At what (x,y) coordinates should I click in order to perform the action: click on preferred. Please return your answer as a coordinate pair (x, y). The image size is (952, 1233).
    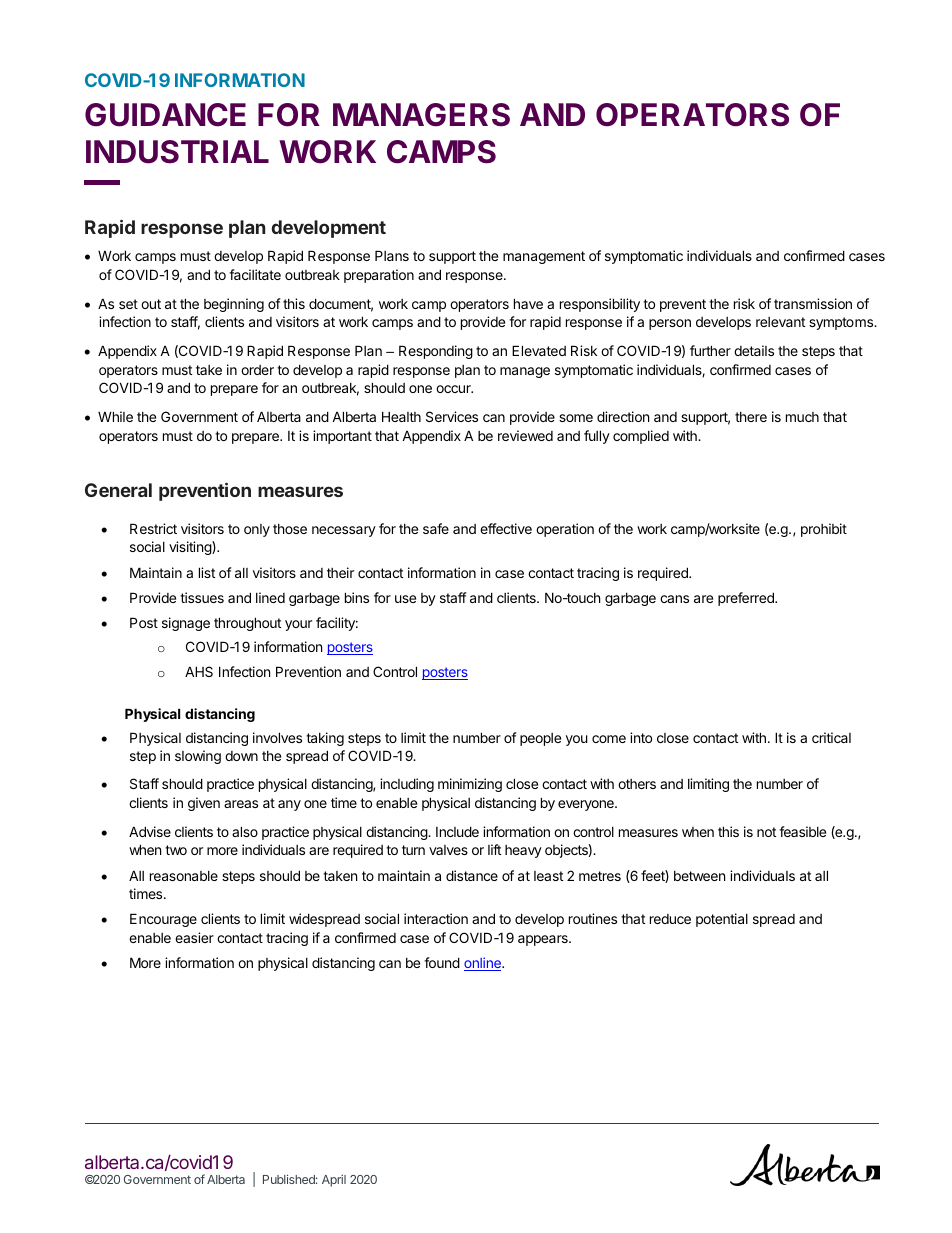
    Looking at the image, I should click on (747, 599).
